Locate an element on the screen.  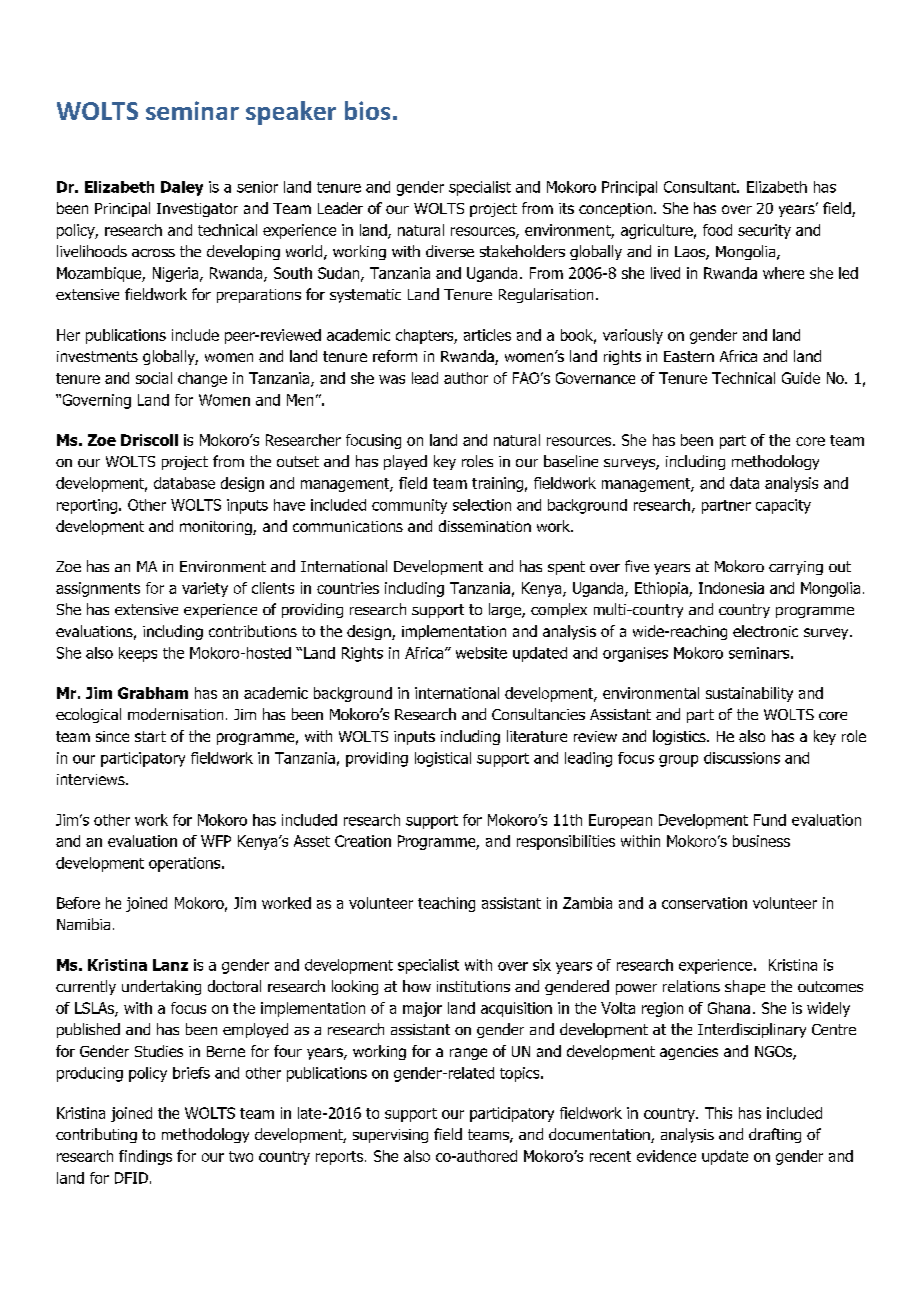
bios is located at coordinates (367, 110).
